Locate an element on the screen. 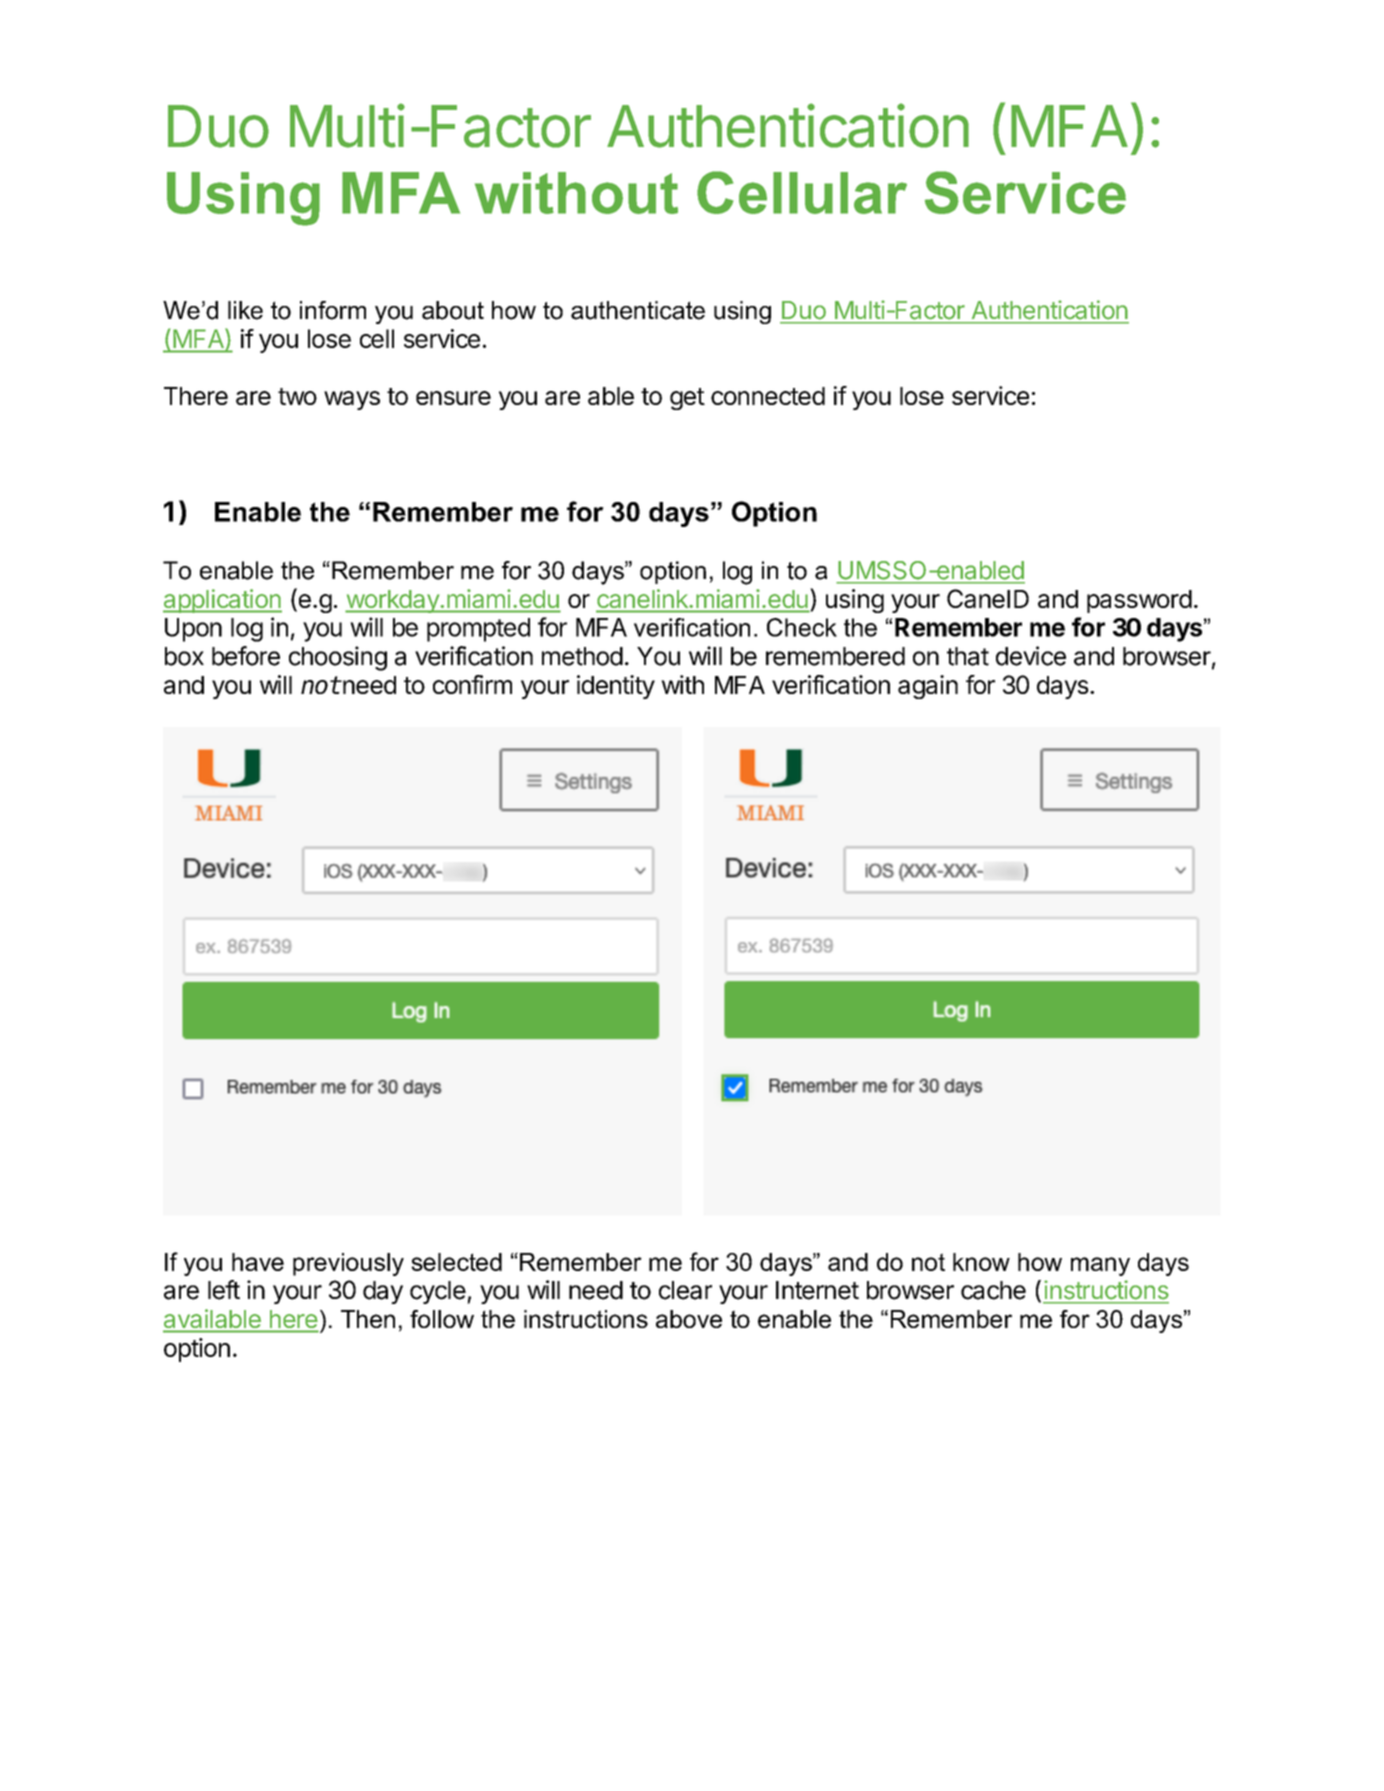  inform is located at coordinates (333, 310).
